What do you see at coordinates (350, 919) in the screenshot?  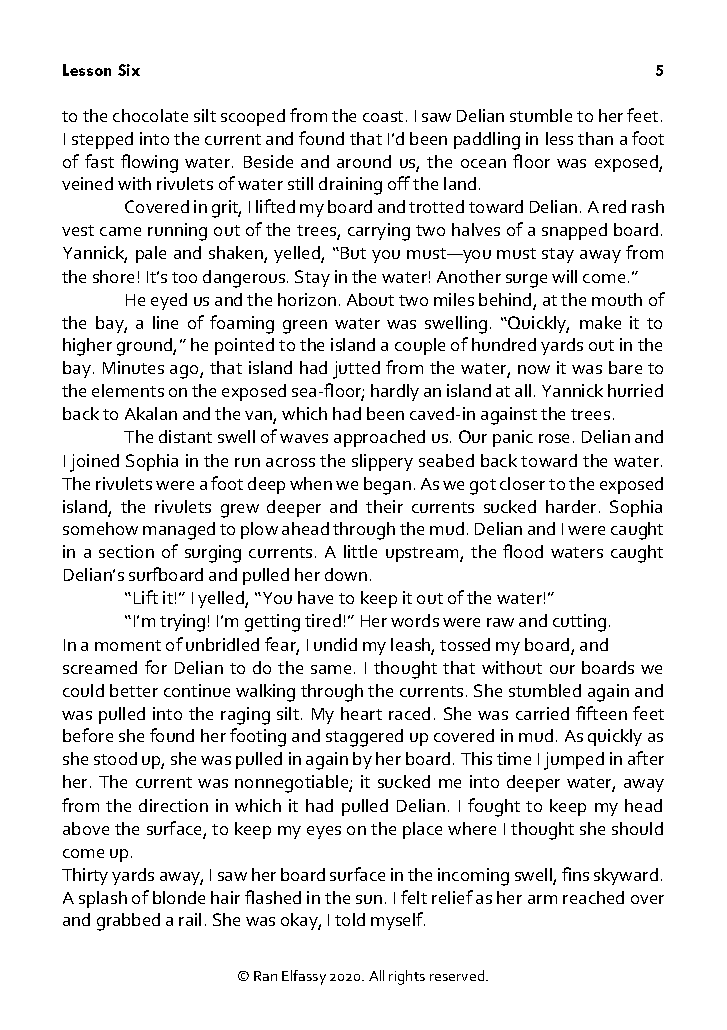 I see `told` at bounding box center [350, 919].
